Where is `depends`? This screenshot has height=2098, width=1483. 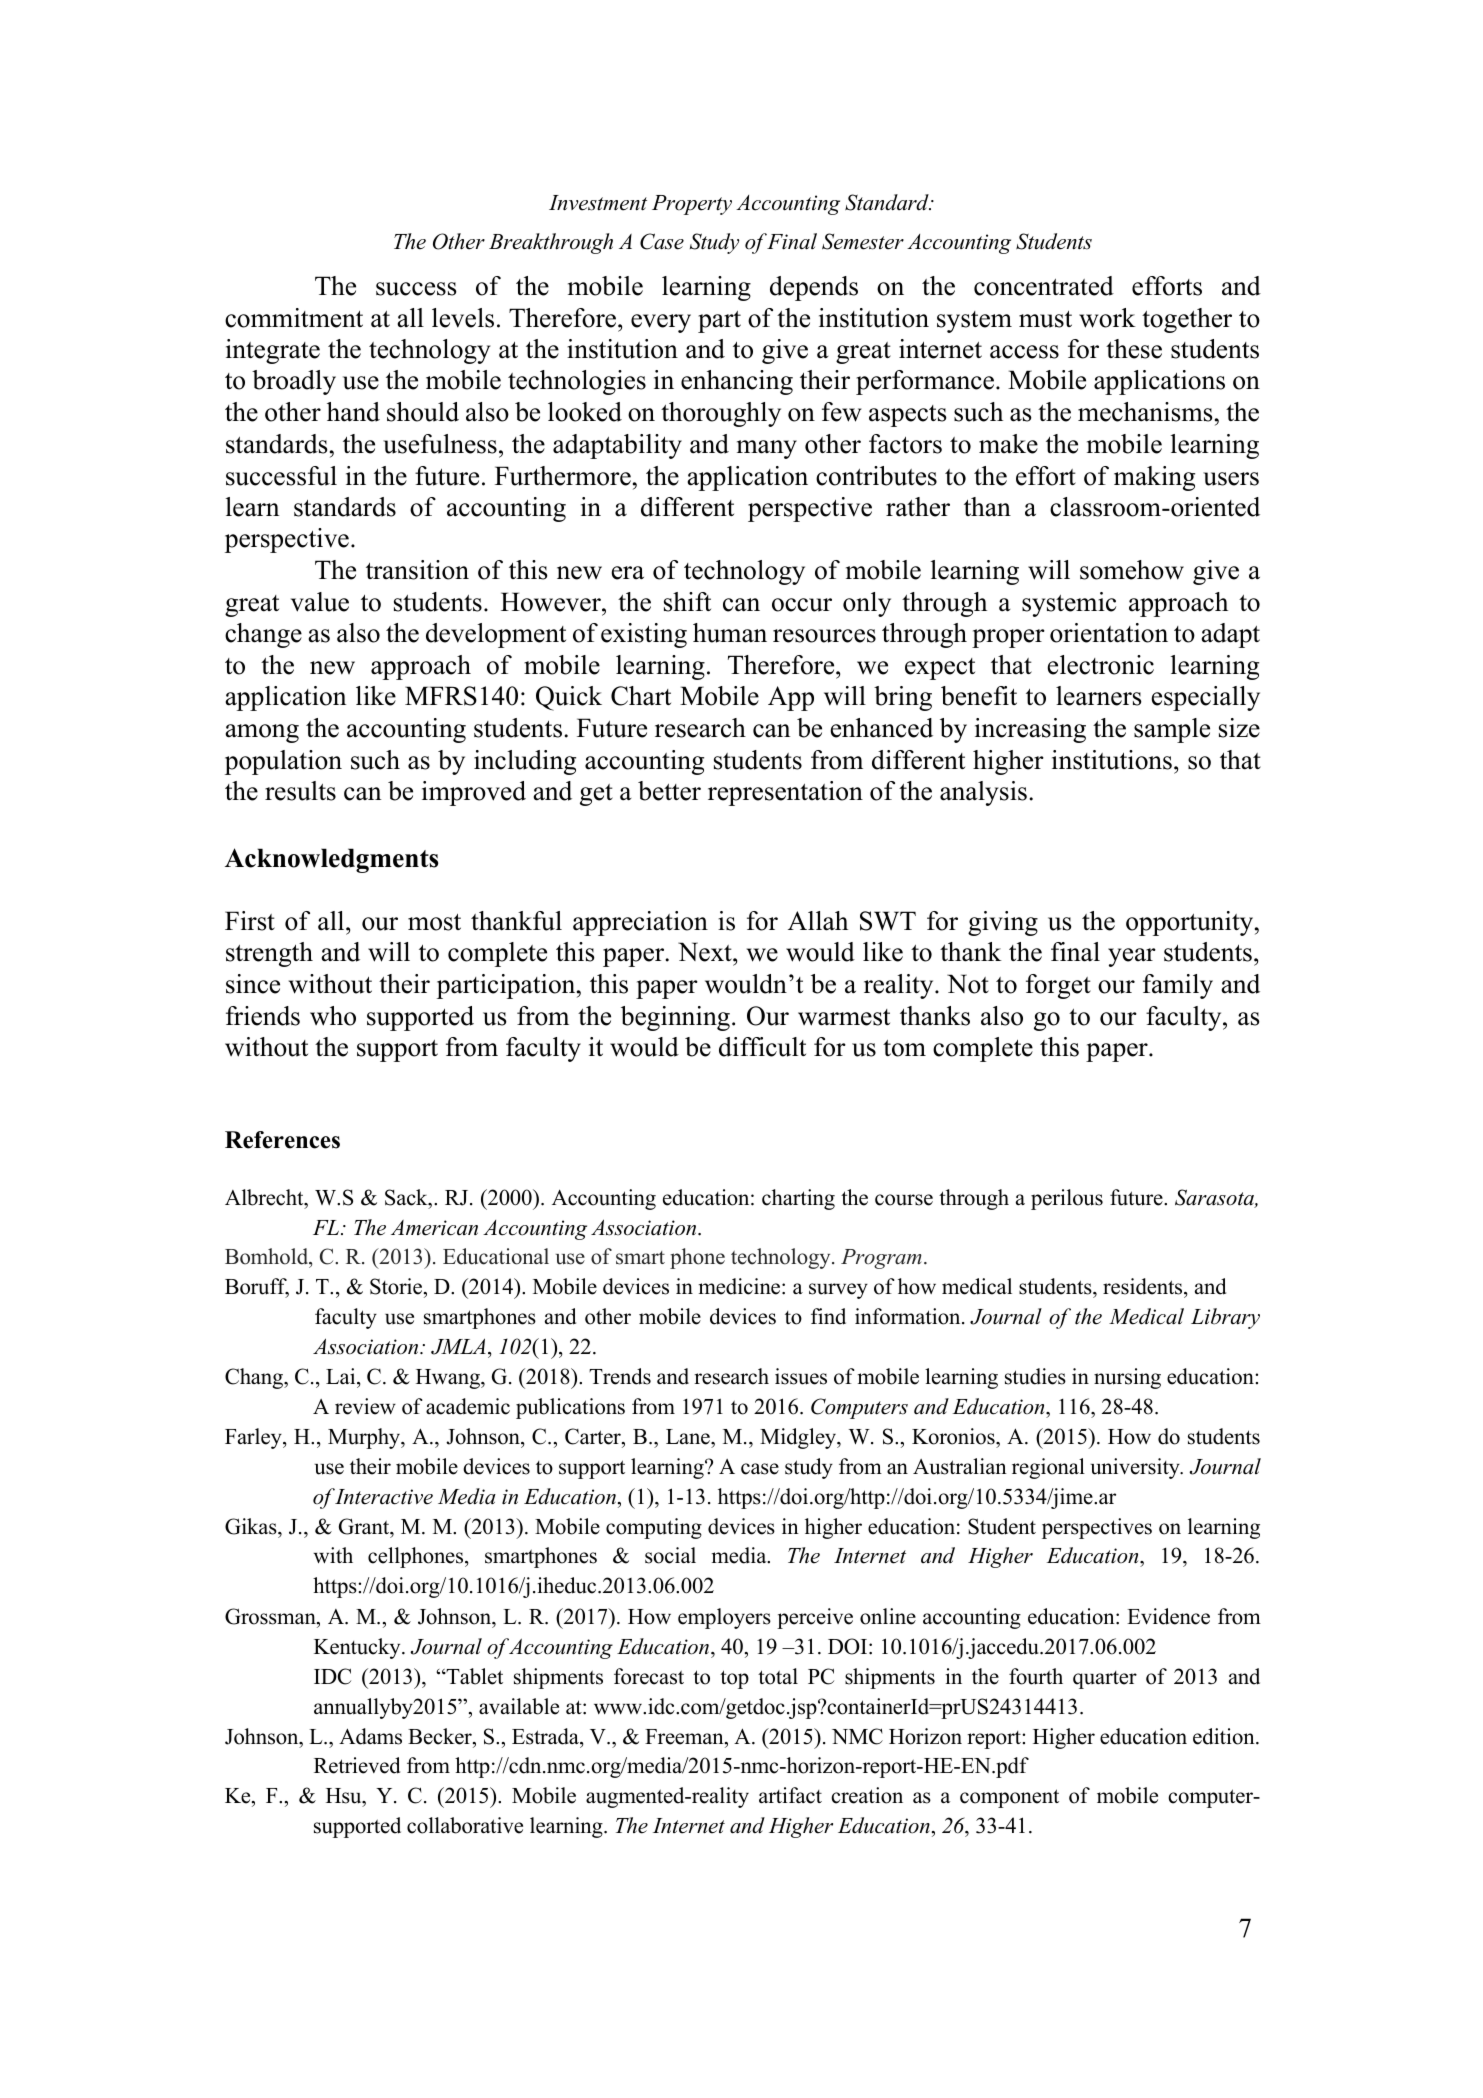 depends is located at coordinates (814, 288).
